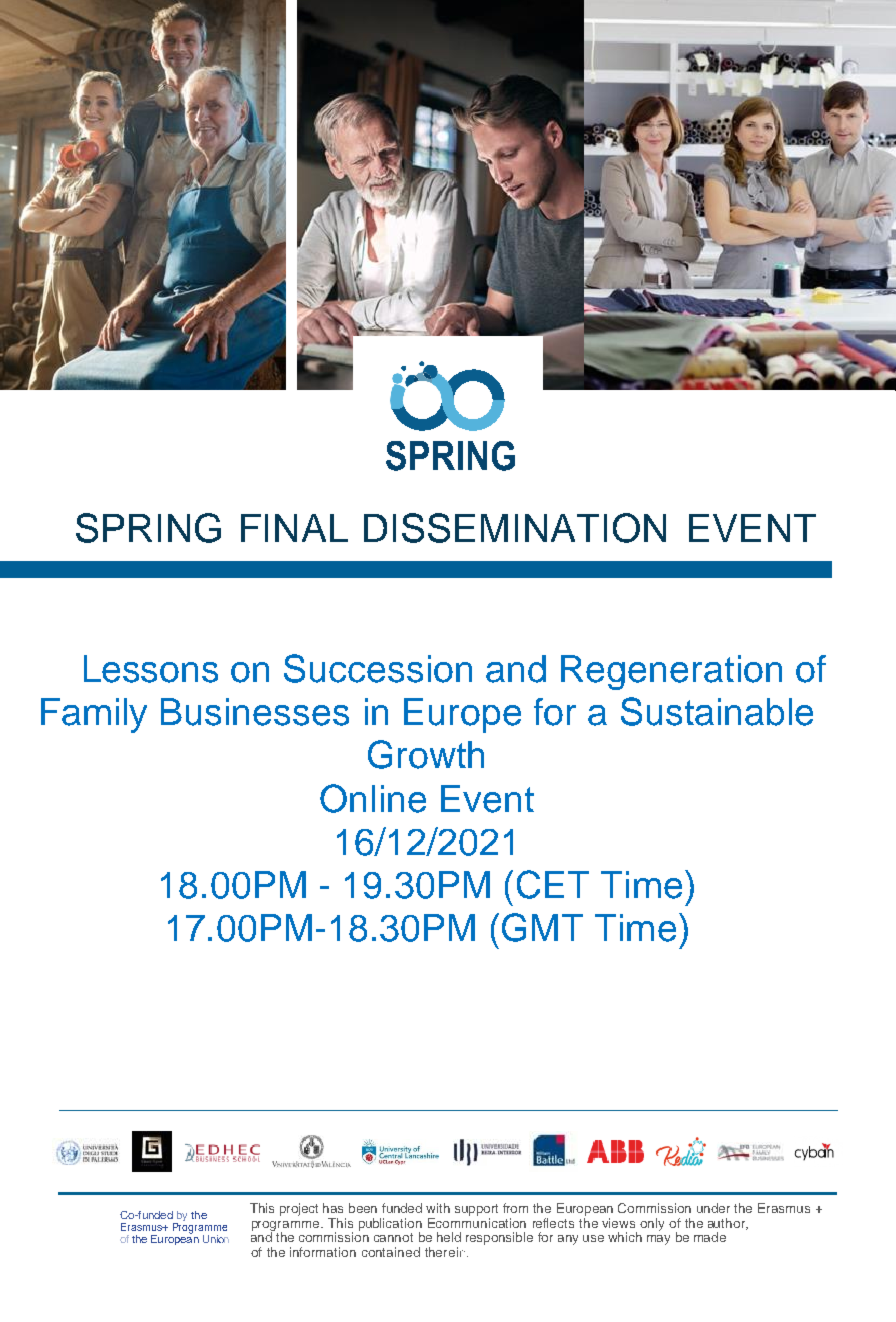 The width and height of the screenshot is (896, 1322). What do you see at coordinates (553, 884) in the screenshot?
I see `CET` at bounding box center [553, 884].
